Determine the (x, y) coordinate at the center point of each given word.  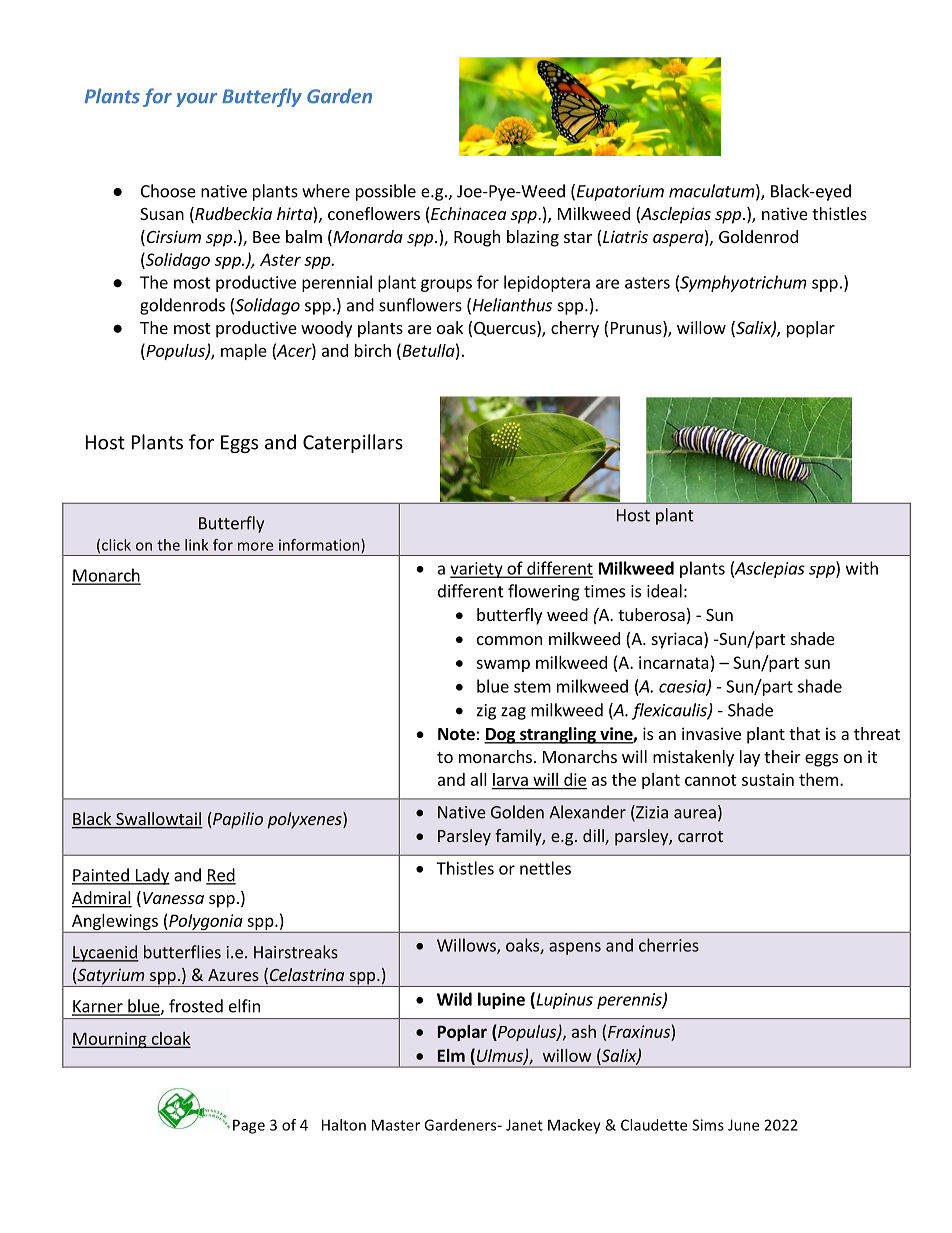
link (196, 545)
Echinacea (467, 215)
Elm (451, 1055)
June (743, 1125)
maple (244, 352)
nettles (545, 868)
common (509, 640)
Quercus (506, 329)
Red (221, 876)
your (196, 100)
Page (249, 1126)
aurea (695, 814)
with (862, 568)
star (578, 237)
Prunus (637, 329)
